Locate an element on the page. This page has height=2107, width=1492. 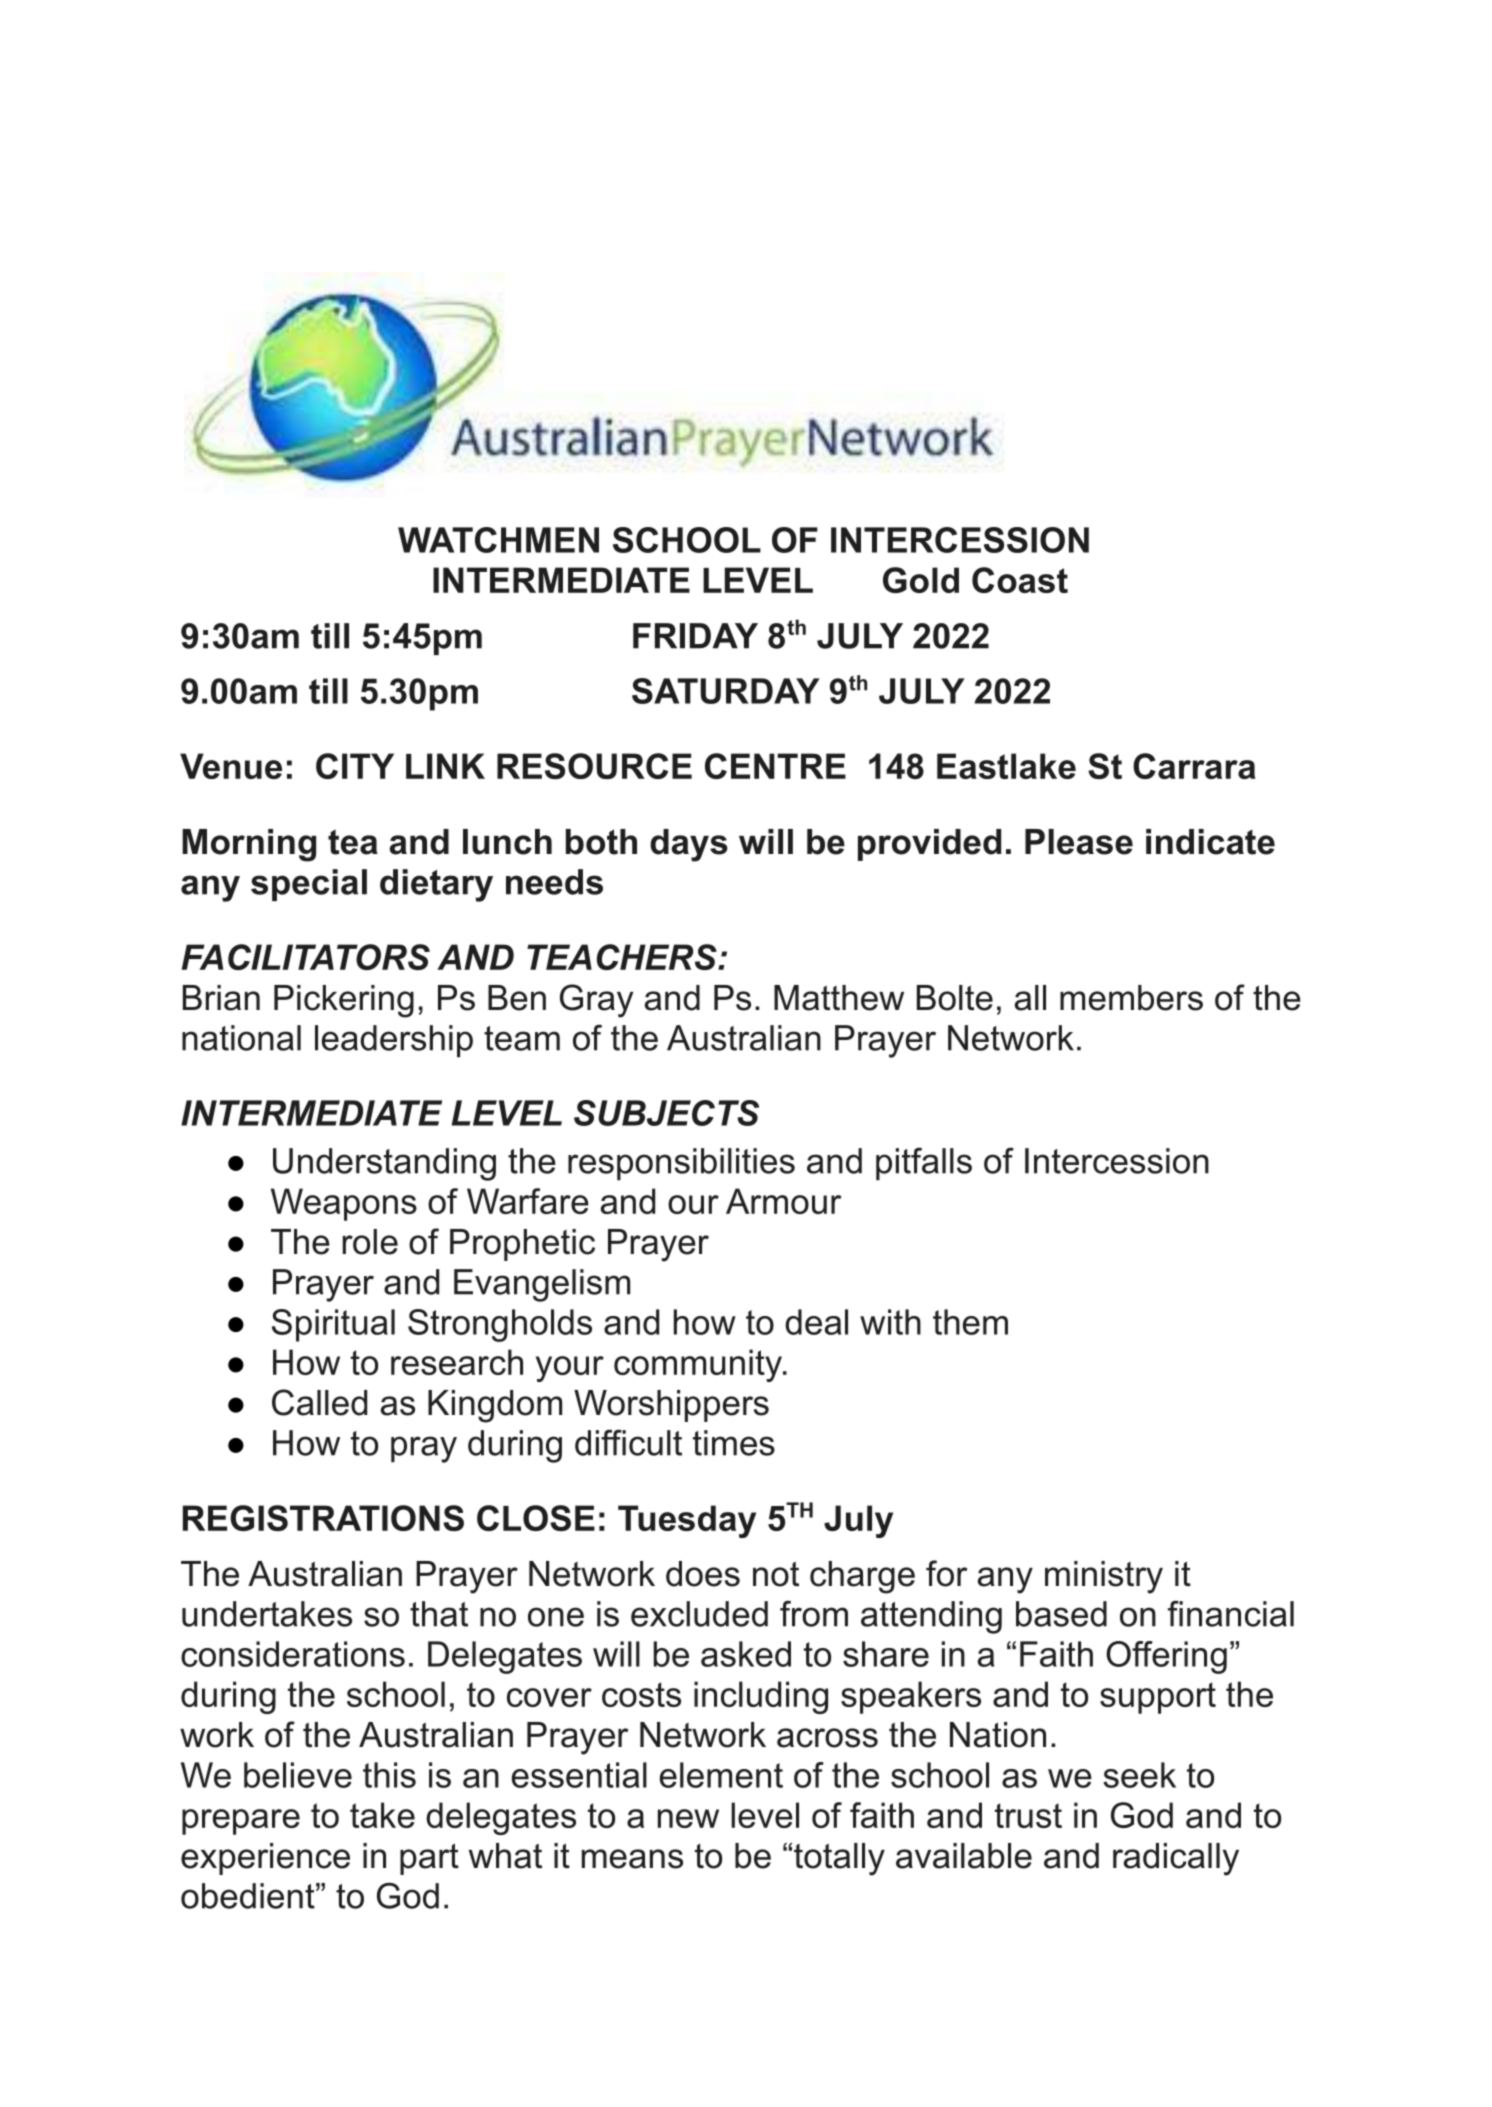
believe is located at coordinates (298, 1775).
